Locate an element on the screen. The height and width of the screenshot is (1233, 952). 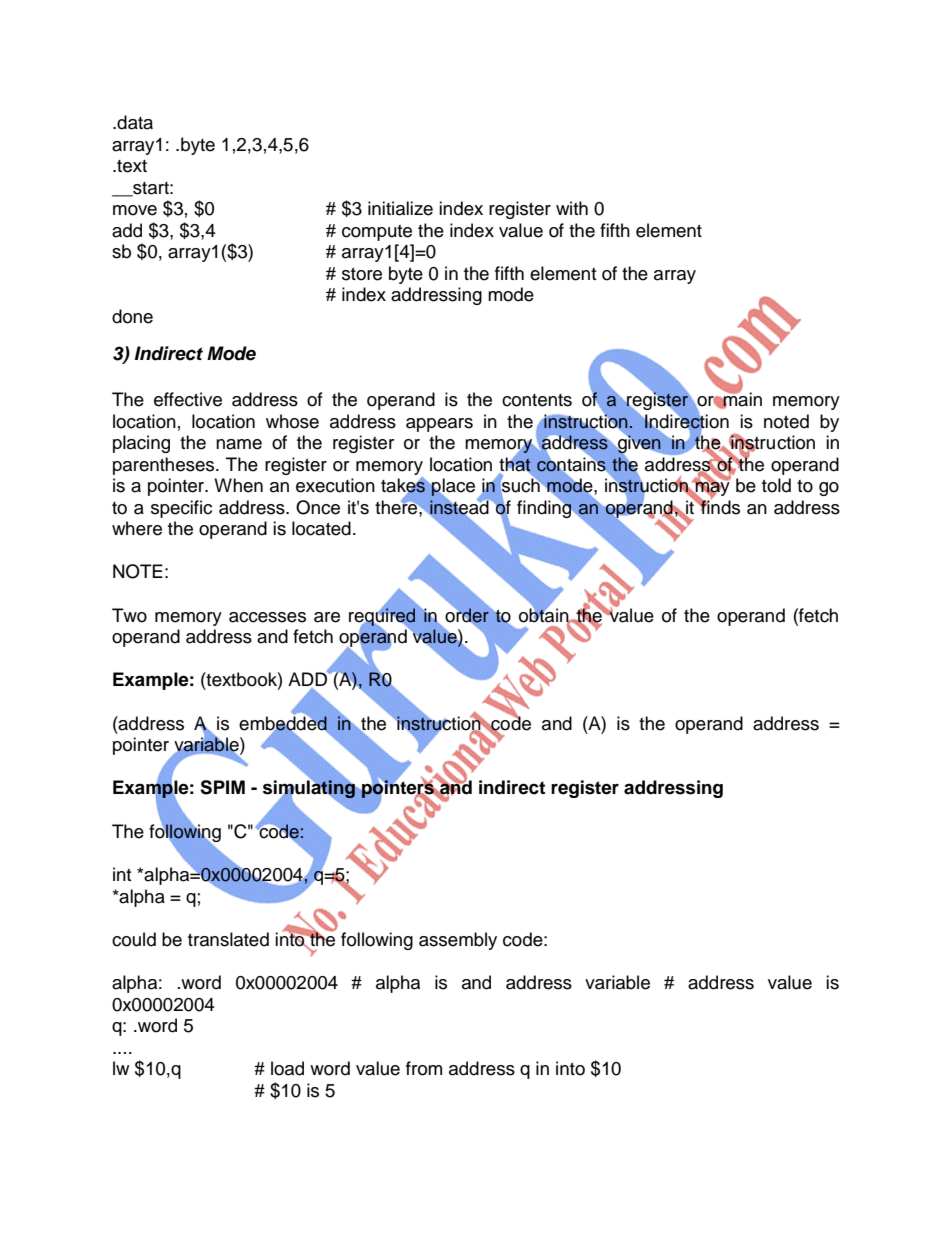
assembly is located at coordinates (458, 941).
